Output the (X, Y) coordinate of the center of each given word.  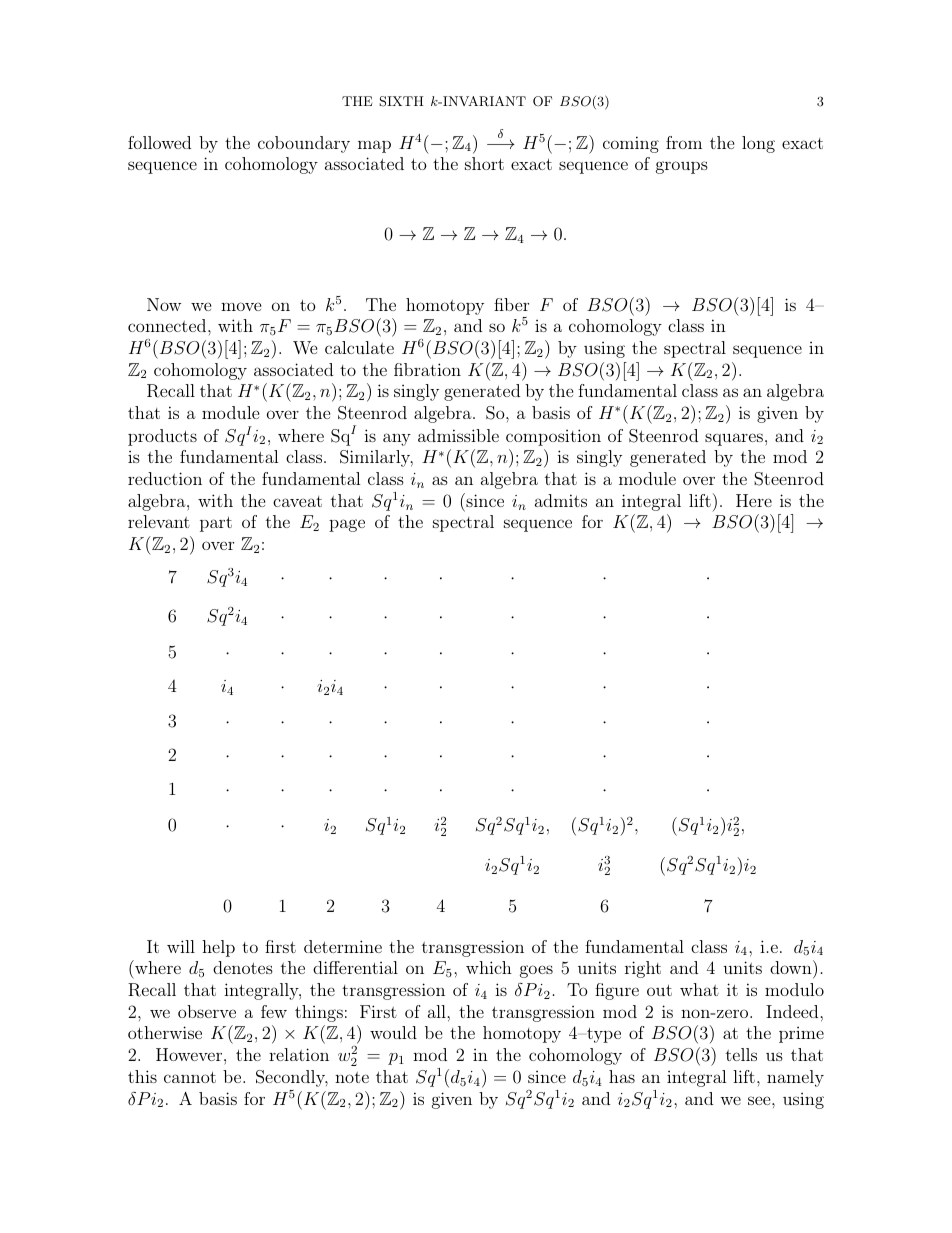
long (758, 144)
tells (741, 1054)
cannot (190, 1077)
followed (159, 142)
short (484, 163)
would (393, 1032)
